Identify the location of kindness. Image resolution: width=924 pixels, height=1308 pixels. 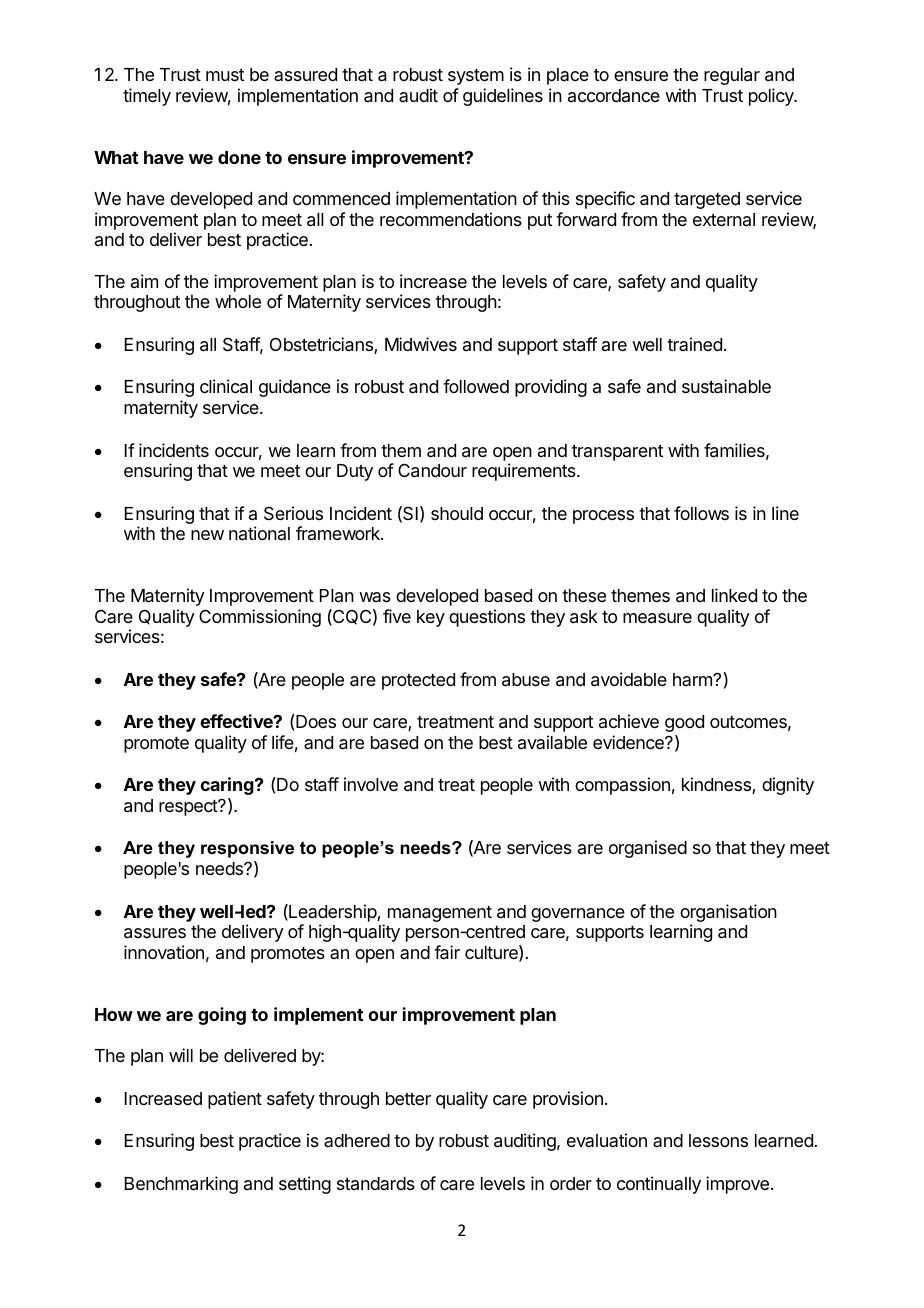
(717, 785).
